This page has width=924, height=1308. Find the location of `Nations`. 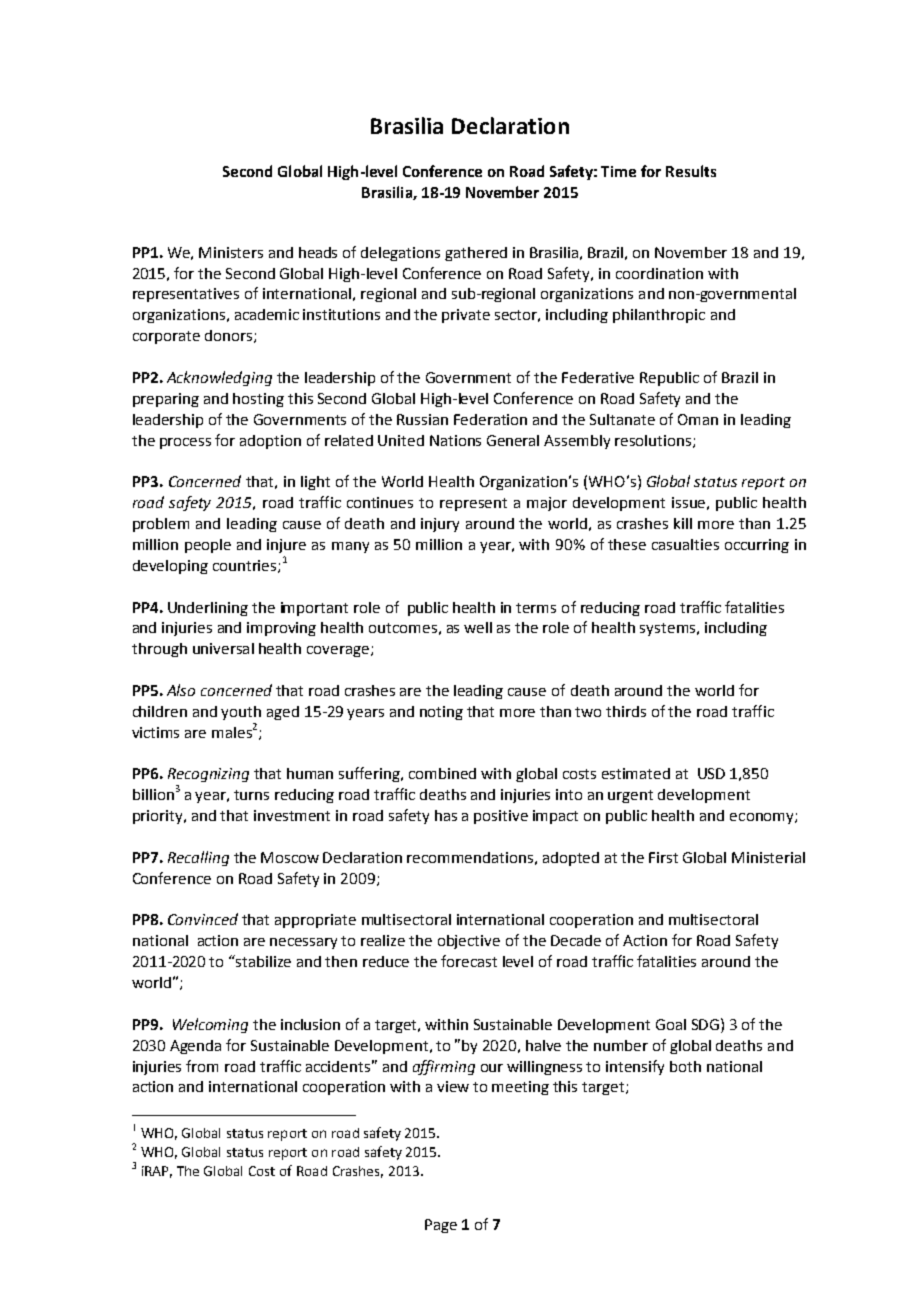

Nations is located at coordinates (455, 440).
